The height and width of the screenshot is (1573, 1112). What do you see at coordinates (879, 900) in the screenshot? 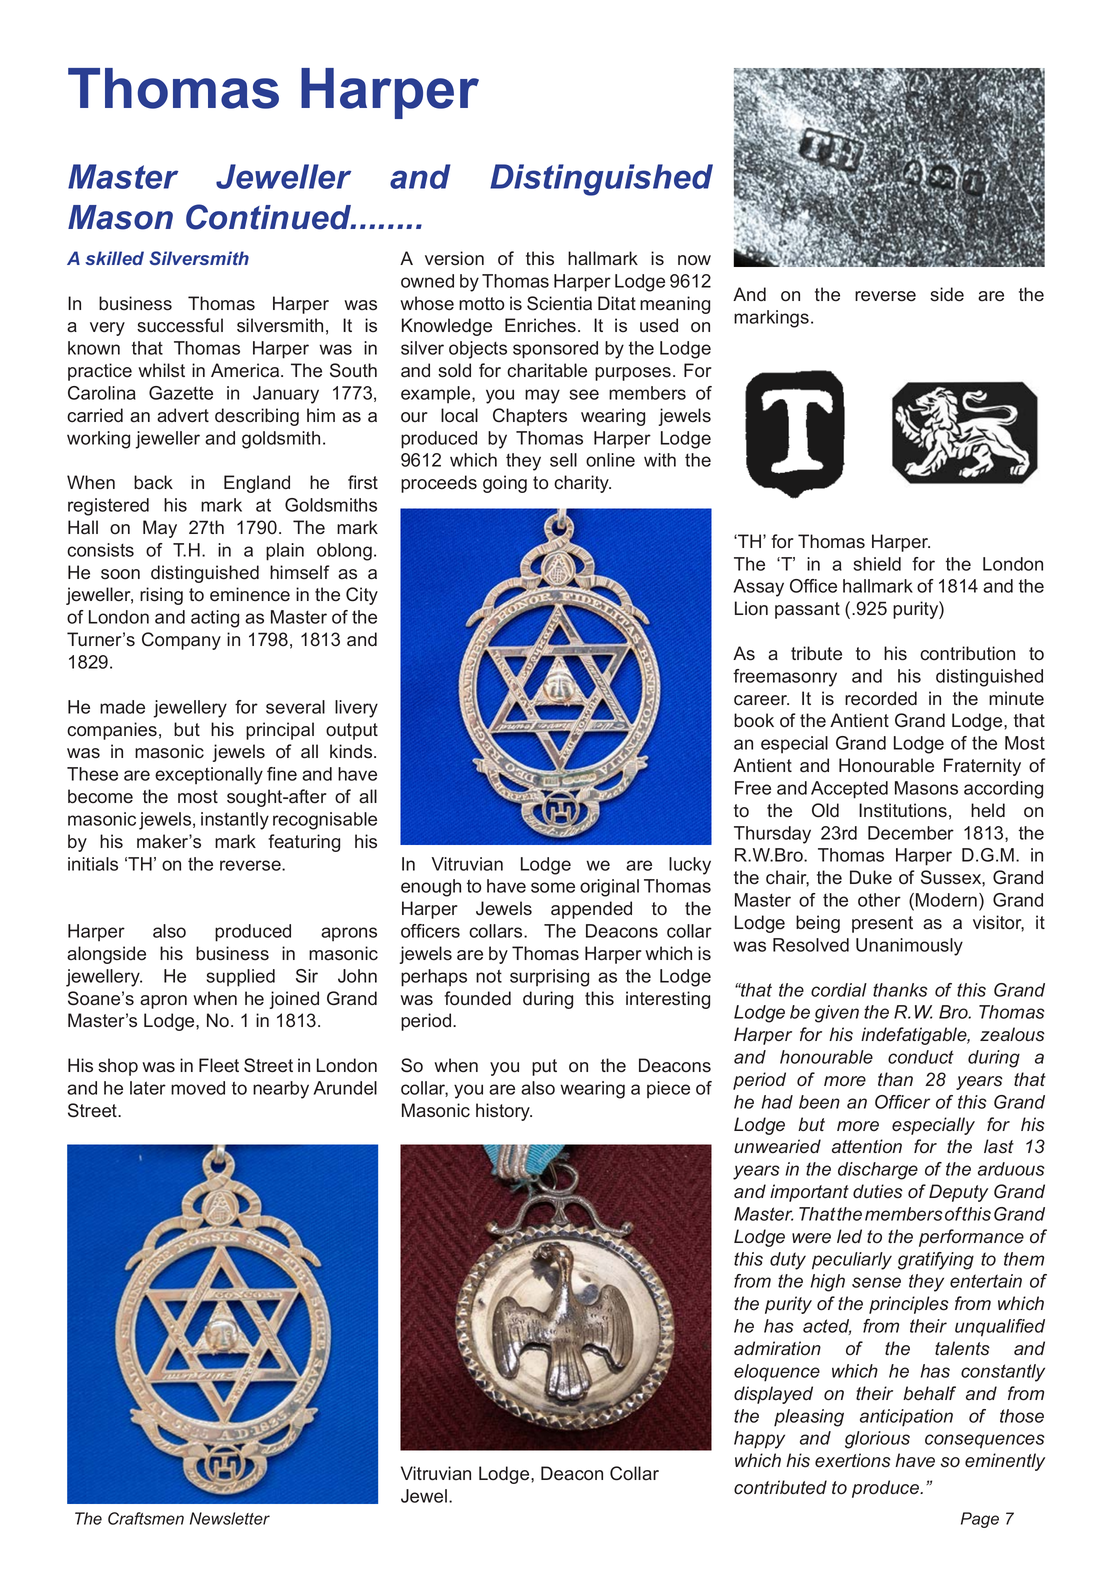
I see `other` at bounding box center [879, 900].
